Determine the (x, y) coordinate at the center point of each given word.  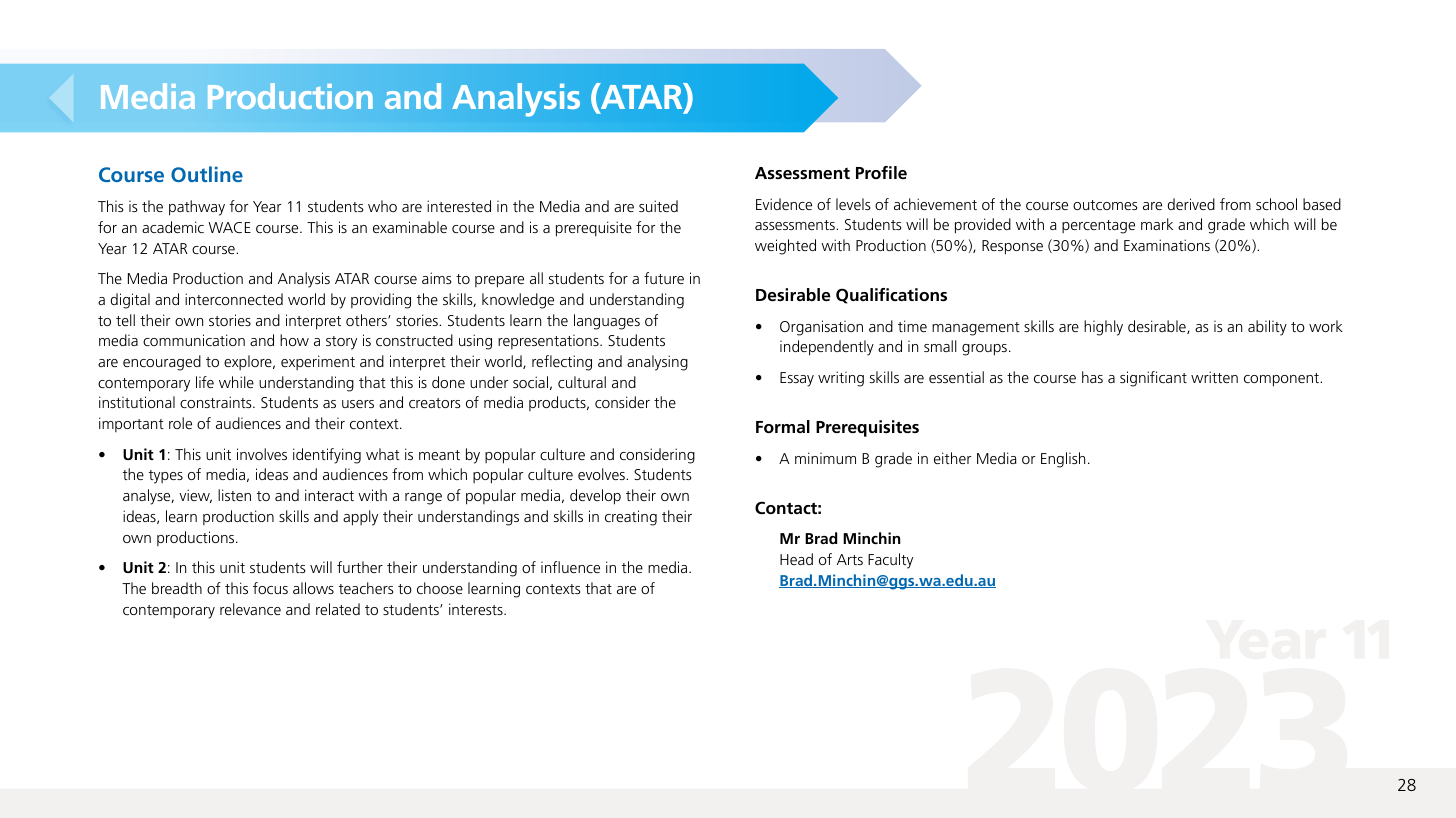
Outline (207, 174)
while (236, 382)
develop (595, 497)
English (1063, 460)
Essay (797, 379)
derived (1191, 204)
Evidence (784, 204)
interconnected (234, 299)
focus (270, 588)
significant (1153, 379)
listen (234, 495)
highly (1103, 328)
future (664, 278)
